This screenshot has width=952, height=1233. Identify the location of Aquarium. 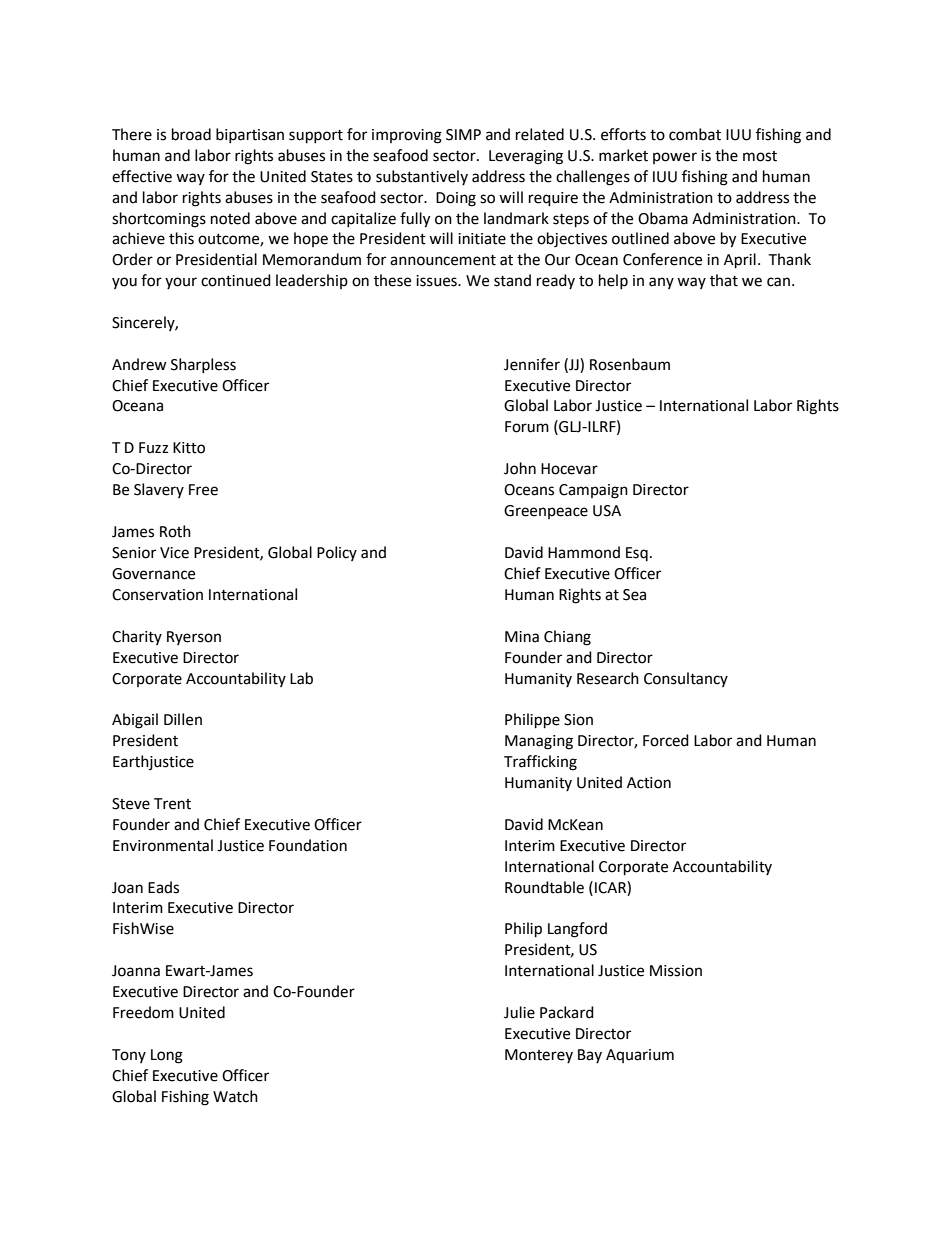
(640, 1056).
